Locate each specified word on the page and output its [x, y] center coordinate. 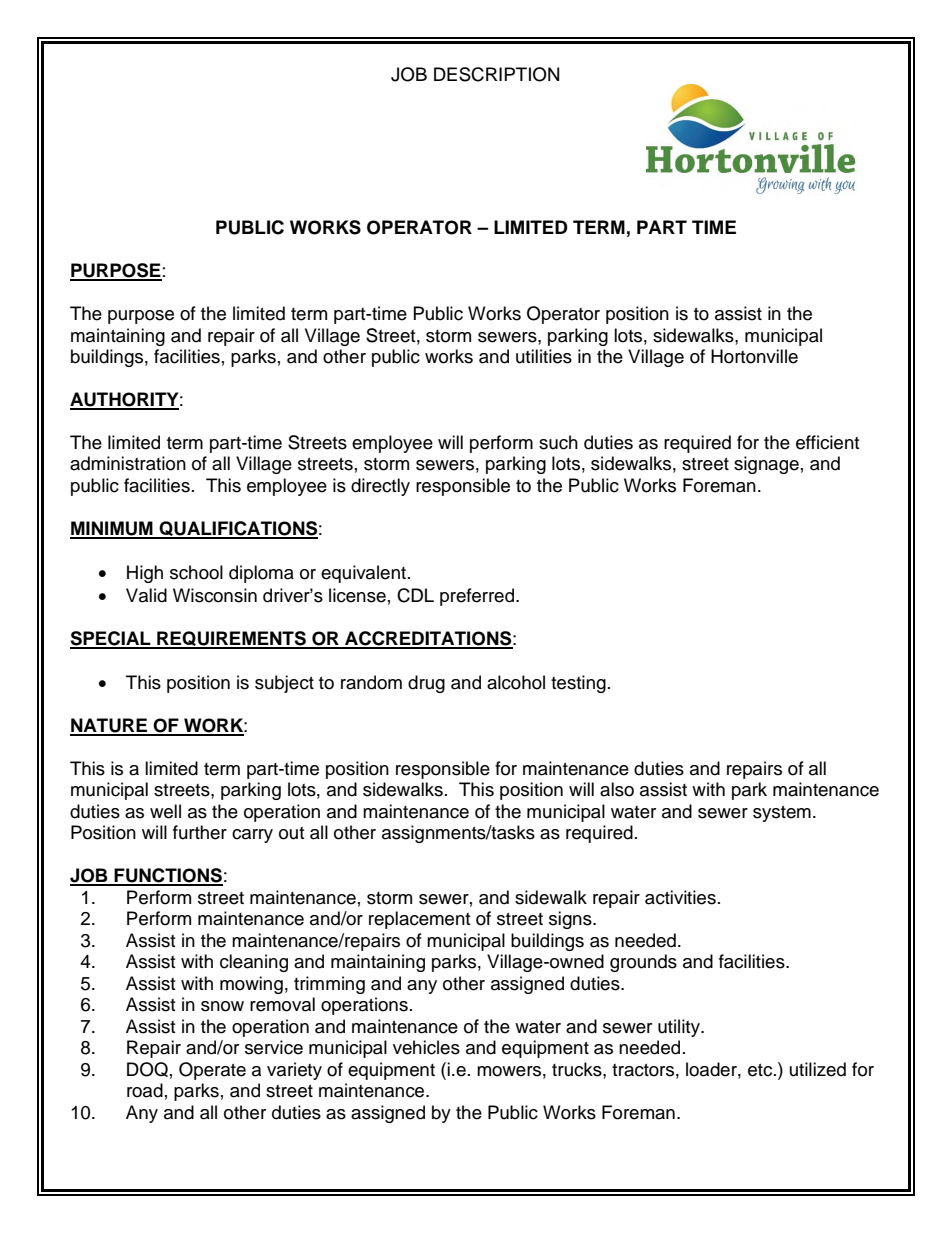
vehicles [426, 1047]
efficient [827, 442]
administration [128, 463]
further [200, 832]
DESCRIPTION [496, 74]
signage [766, 465]
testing [578, 684]
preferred [478, 597]
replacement [419, 920]
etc [761, 1070]
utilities [544, 356]
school [196, 572]
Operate [212, 1071]
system [782, 814]
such [558, 442]
